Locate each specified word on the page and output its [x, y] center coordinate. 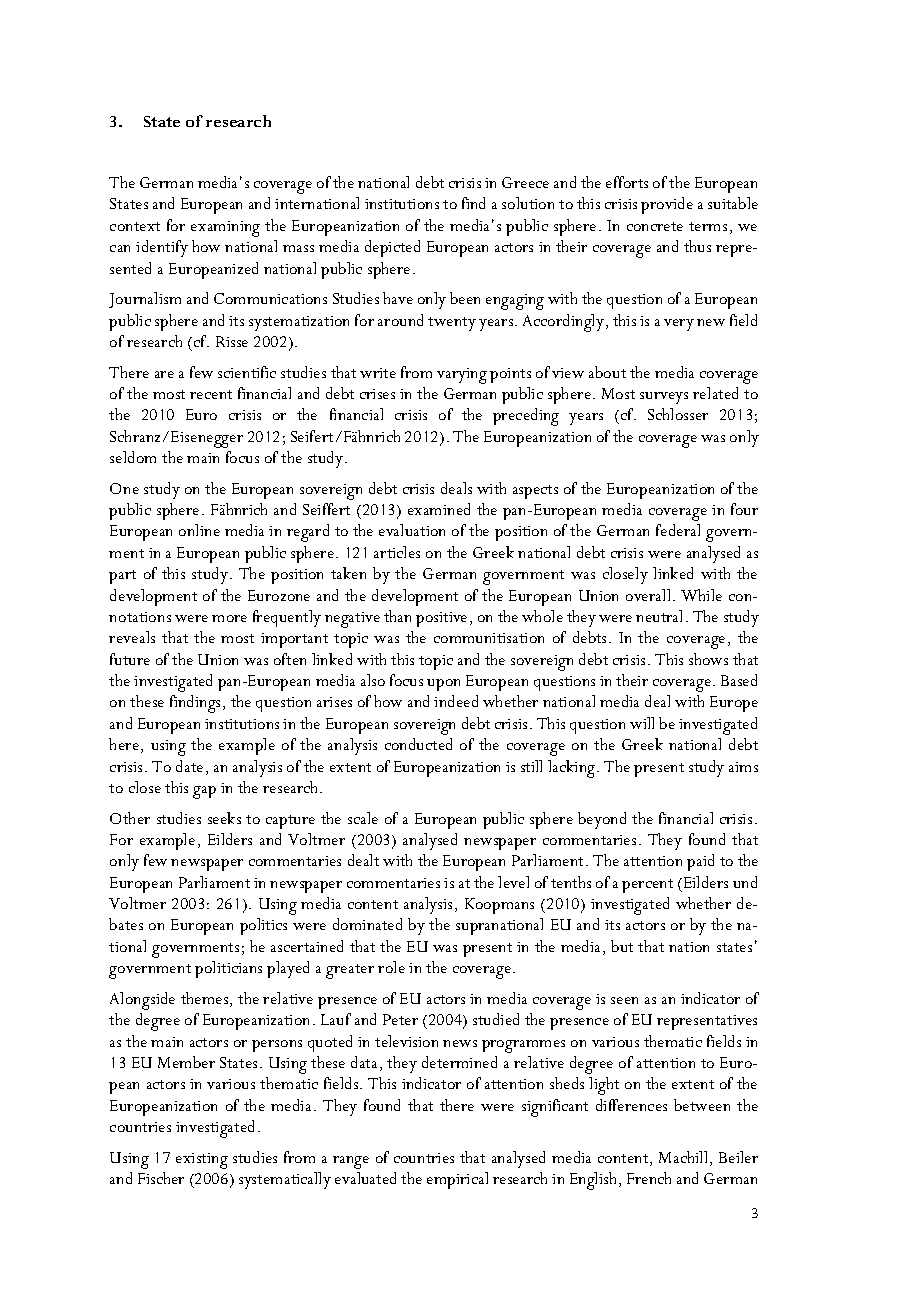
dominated [367, 924]
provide [667, 205]
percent [647, 886]
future [130, 659]
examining [225, 229]
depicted [392, 248]
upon [443, 685]
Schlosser [678, 414]
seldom [133, 457]
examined [439, 509]
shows [708, 659]
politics [263, 926]
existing [202, 1161]
